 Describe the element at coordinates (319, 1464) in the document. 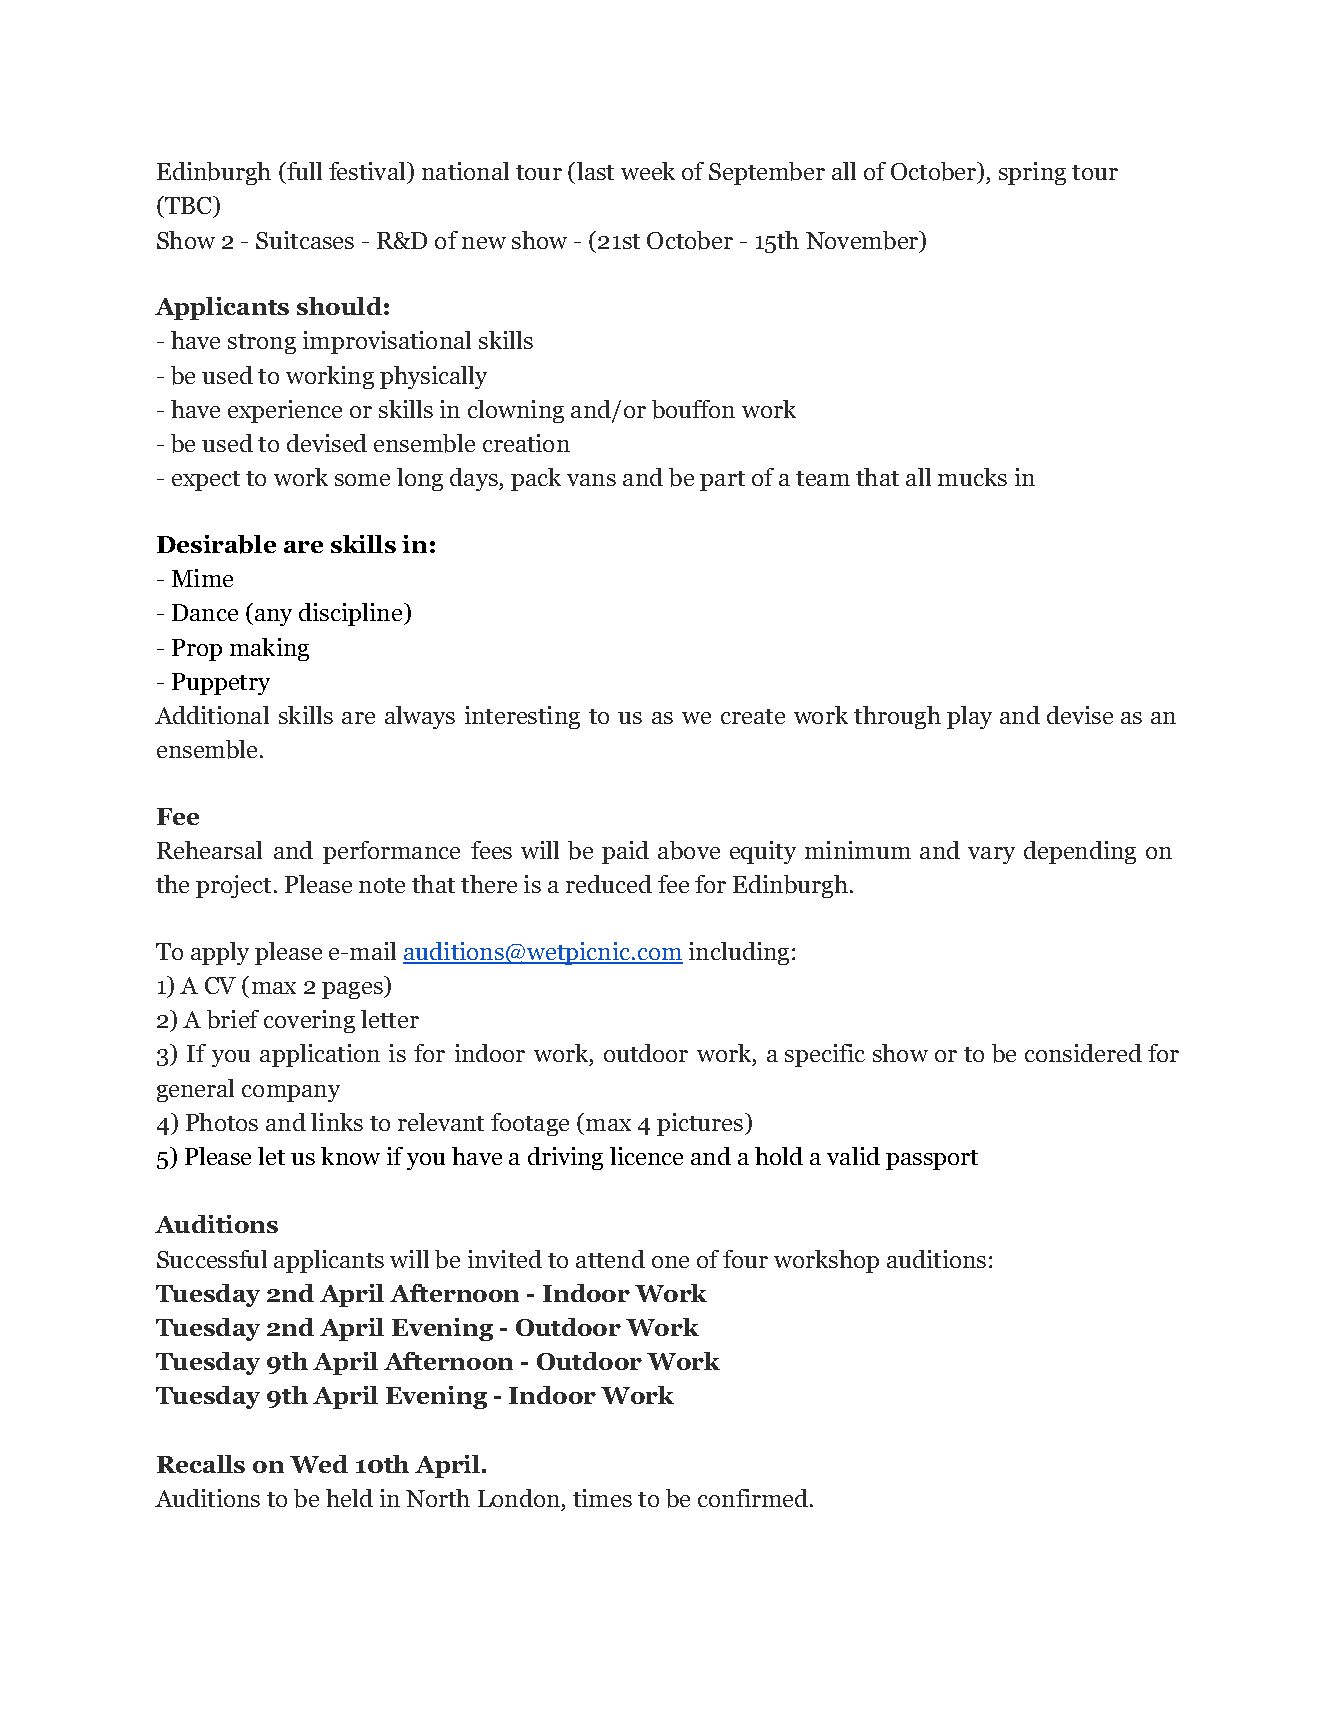

I see `Wed` at that location.
